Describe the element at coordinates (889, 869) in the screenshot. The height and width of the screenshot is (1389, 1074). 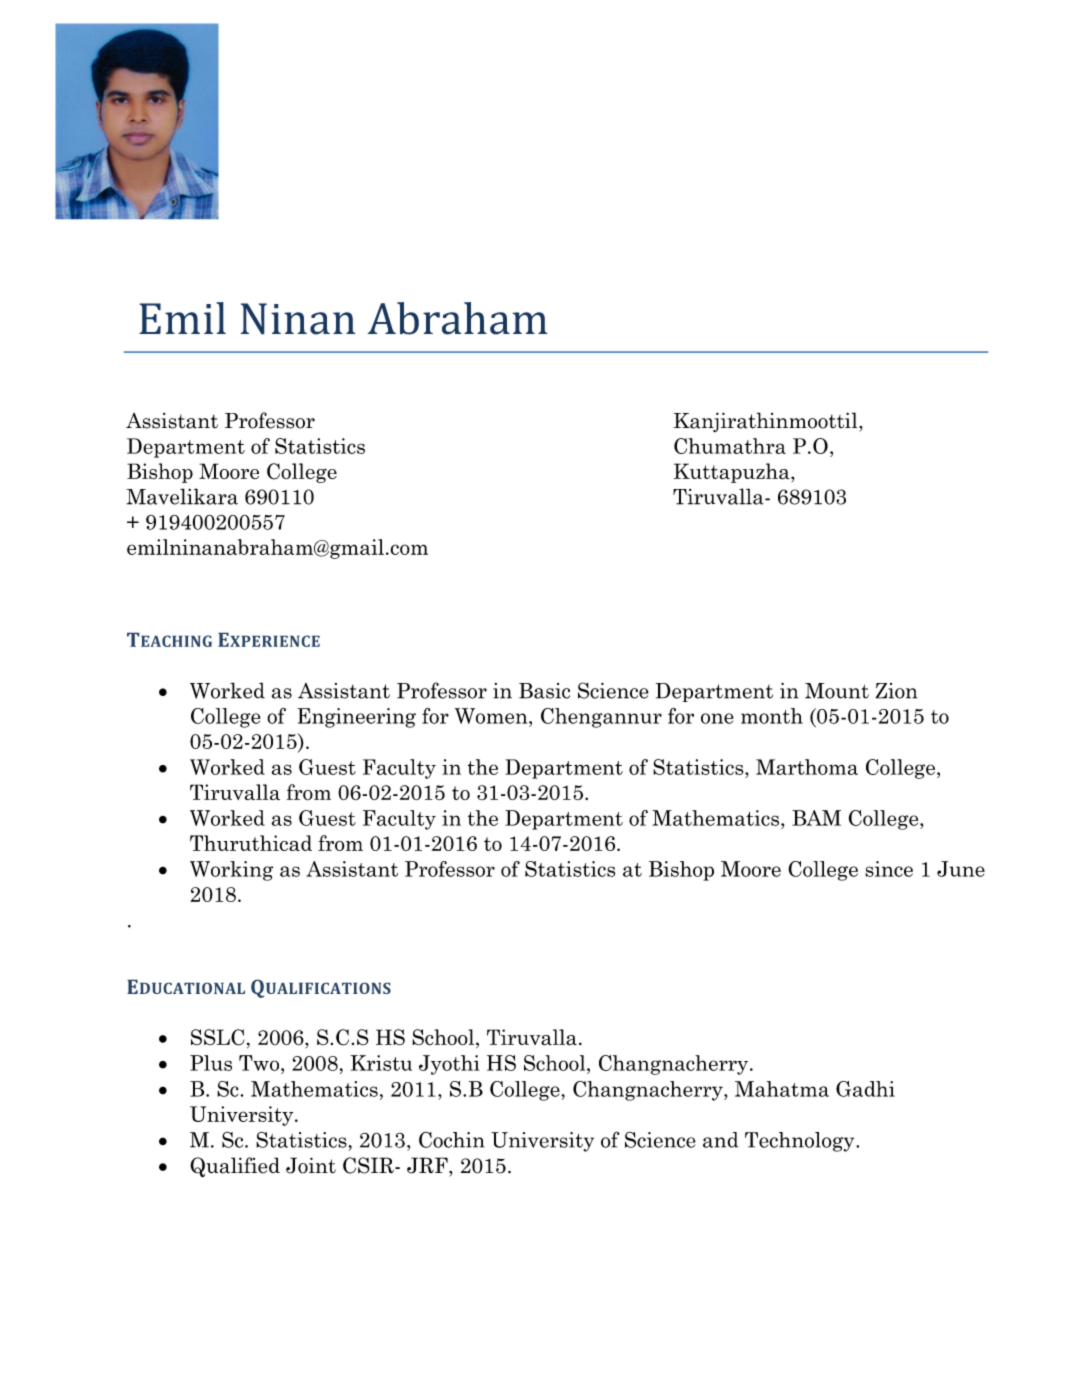
I see `since` at that location.
